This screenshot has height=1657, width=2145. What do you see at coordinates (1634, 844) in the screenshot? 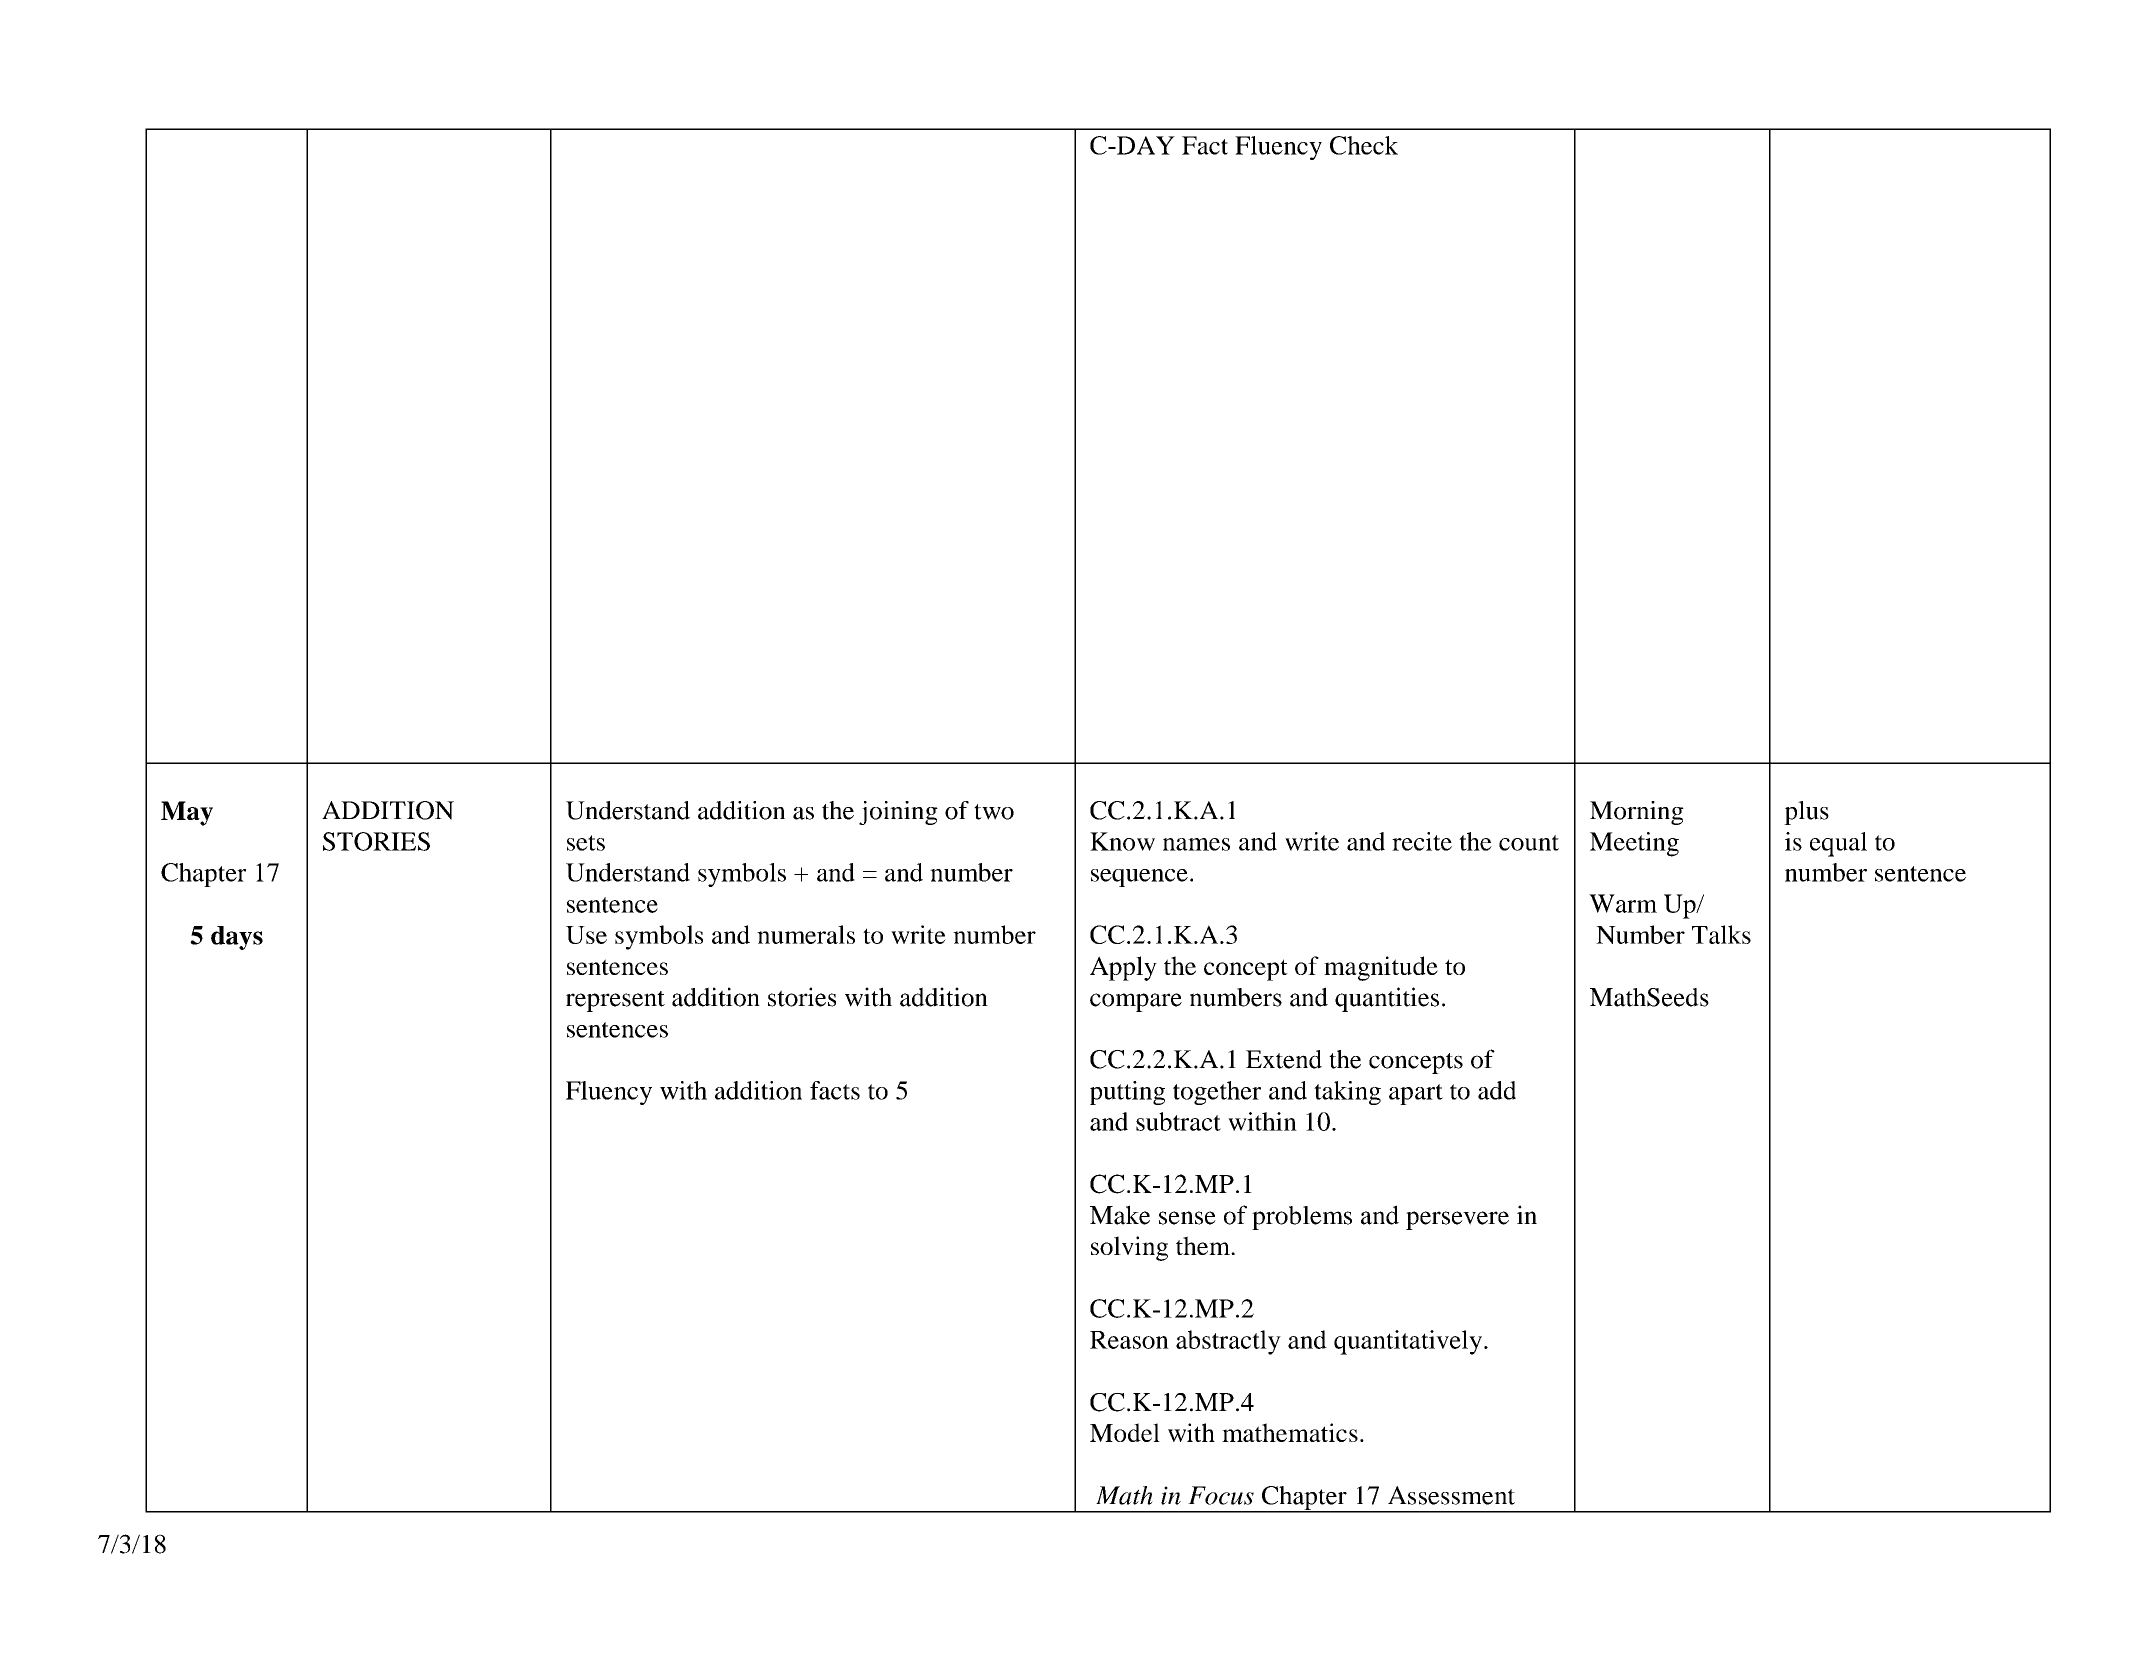
I see `Meeting` at bounding box center [1634, 844].
